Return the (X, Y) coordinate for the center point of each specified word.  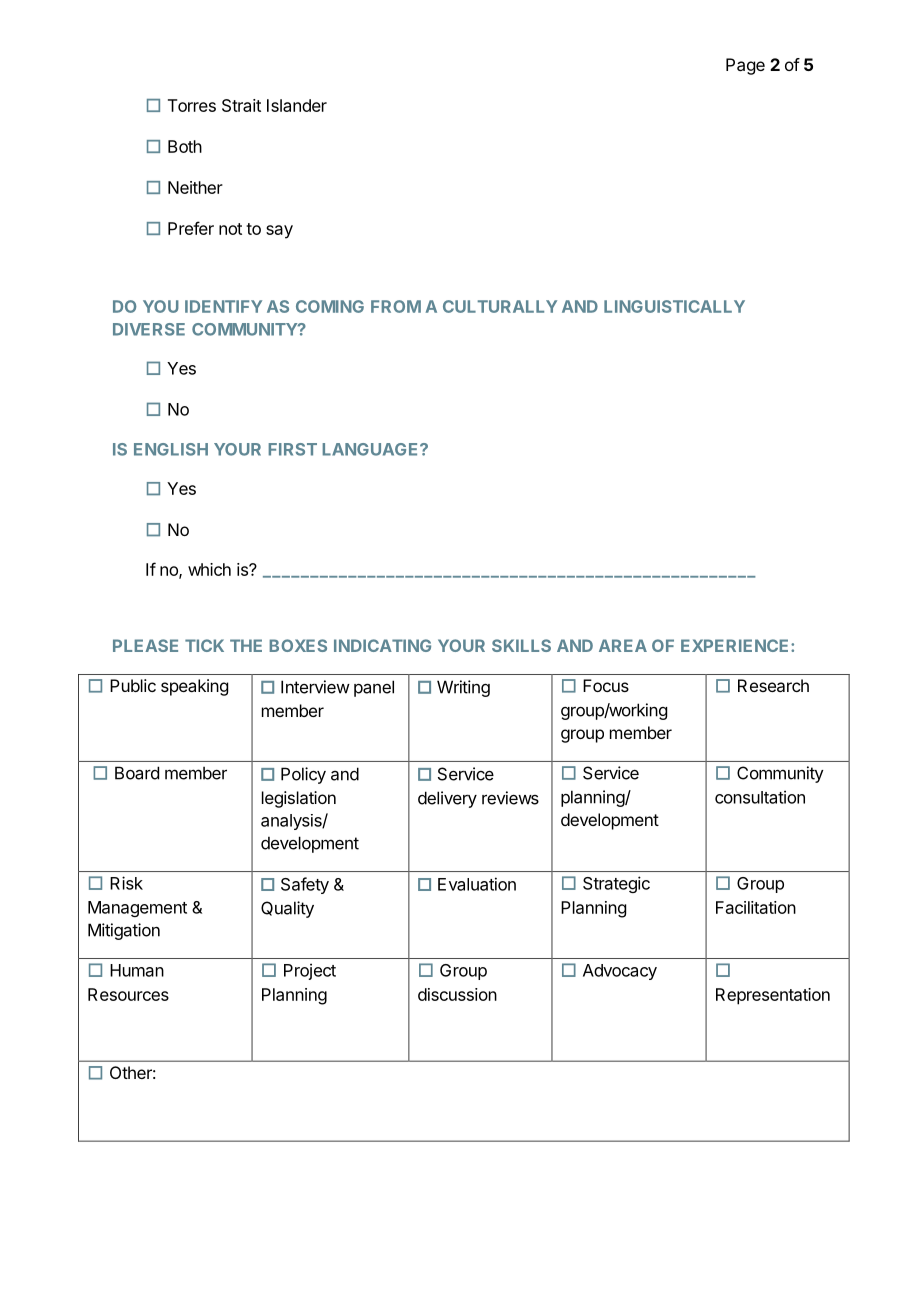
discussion (457, 994)
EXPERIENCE (736, 645)
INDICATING (382, 645)
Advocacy (620, 972)
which (209, 569)
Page (745, 66)
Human (137, 970)
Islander (297, 105)
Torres (192, 105)
